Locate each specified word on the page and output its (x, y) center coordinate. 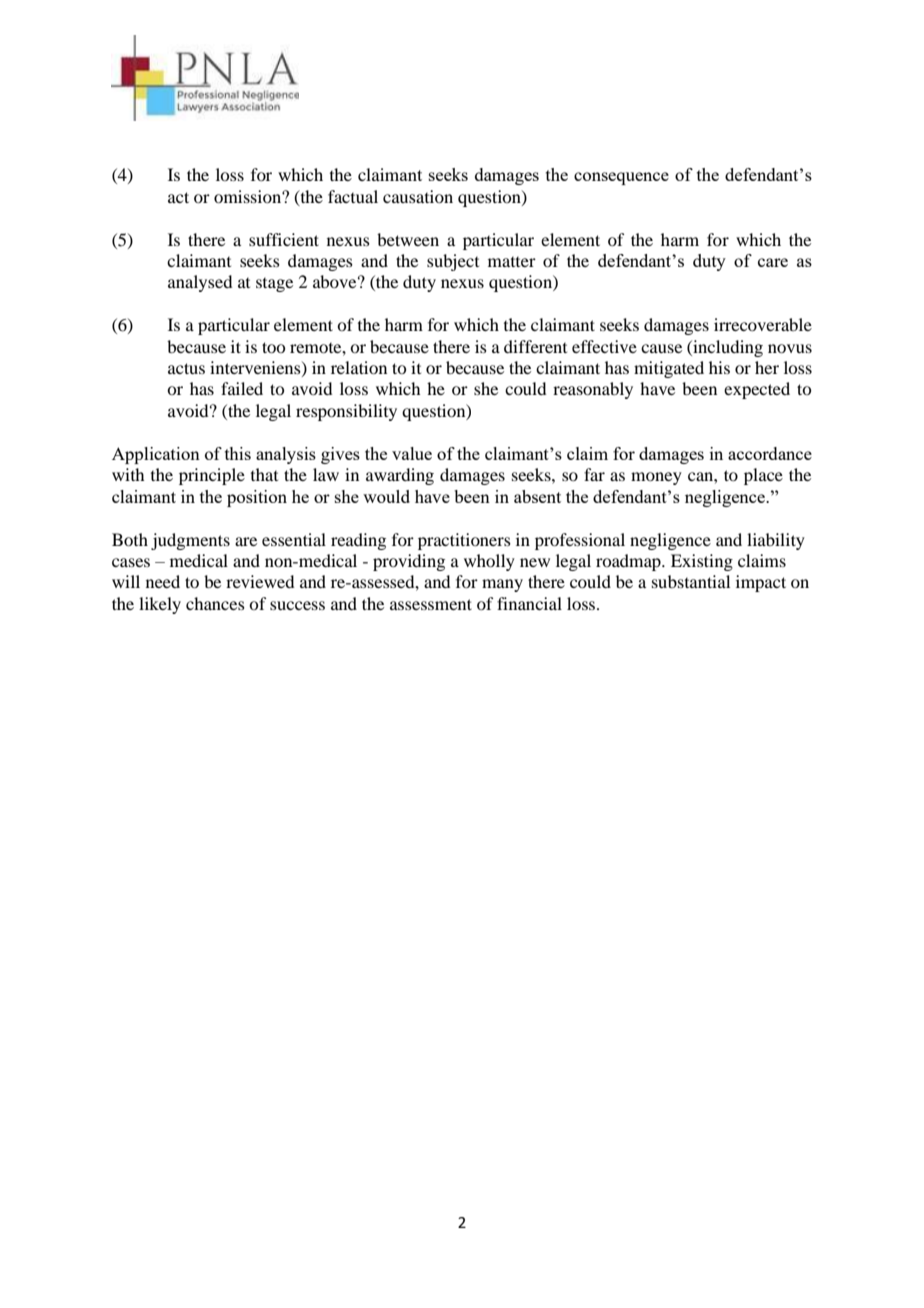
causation (418, 196)
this (238, 453)
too (273, 347)
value (412, 453)
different (535, 346)
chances (215, 603)
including (727, 348)
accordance (770, 453)
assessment (431, 604)
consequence (621, 178)
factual (353, 196)
